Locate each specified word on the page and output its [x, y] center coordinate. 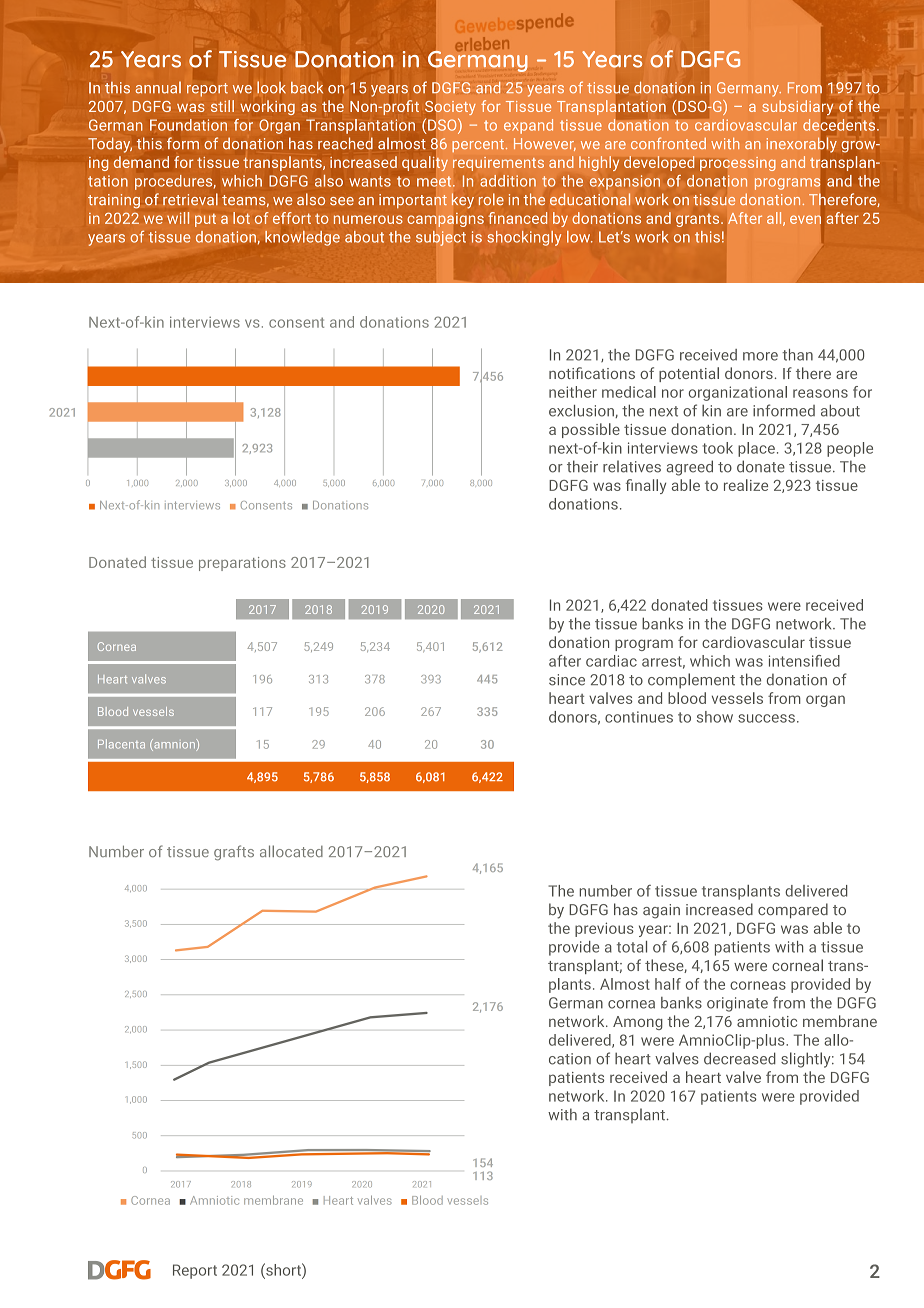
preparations [242, 564]
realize [746, 485]
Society [450, 109]
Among [638, 1023]
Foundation [188, 125]
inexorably [803, 145]
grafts [234, 853]
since [567, 680]
